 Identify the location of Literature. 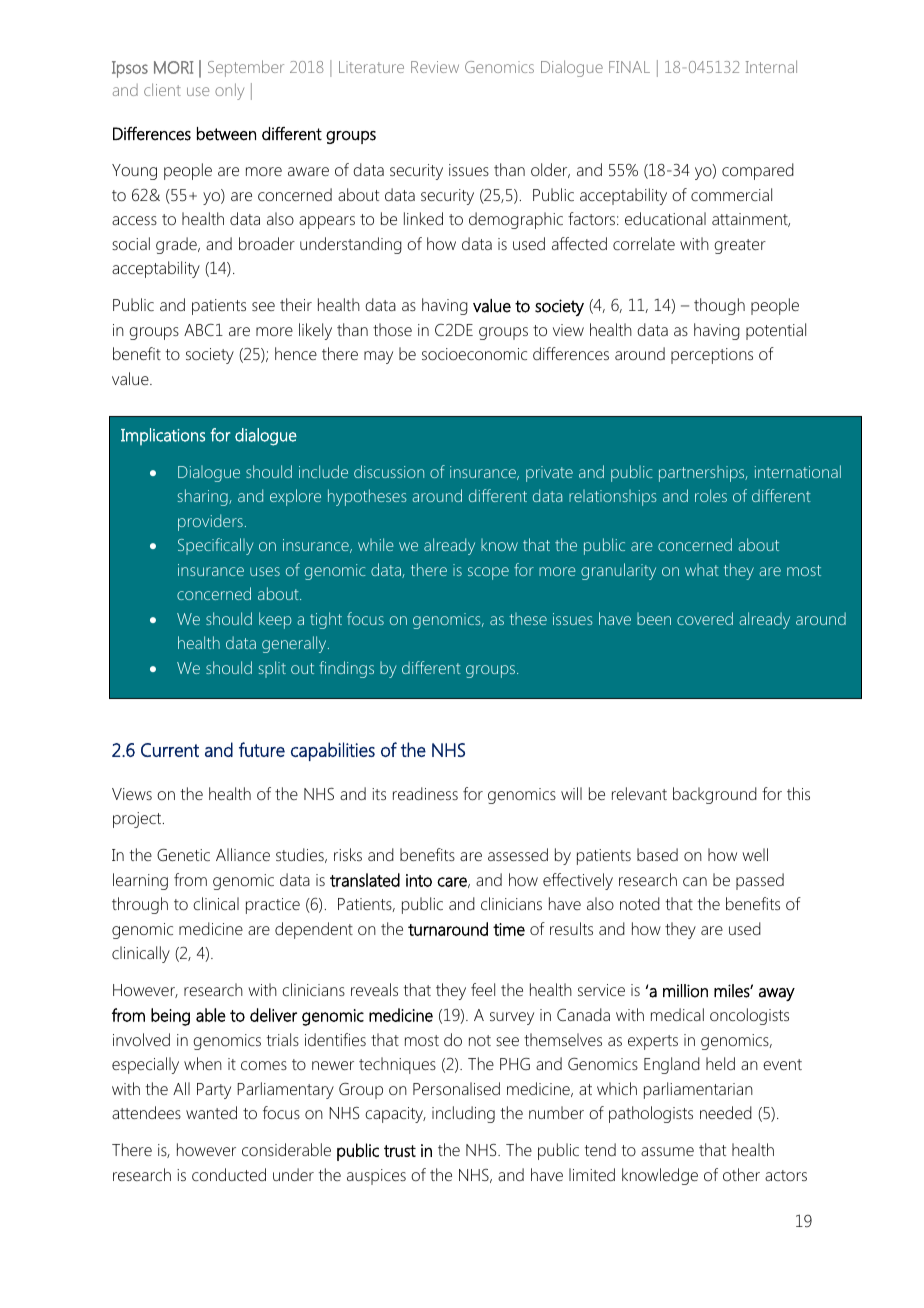
(371, 67).
